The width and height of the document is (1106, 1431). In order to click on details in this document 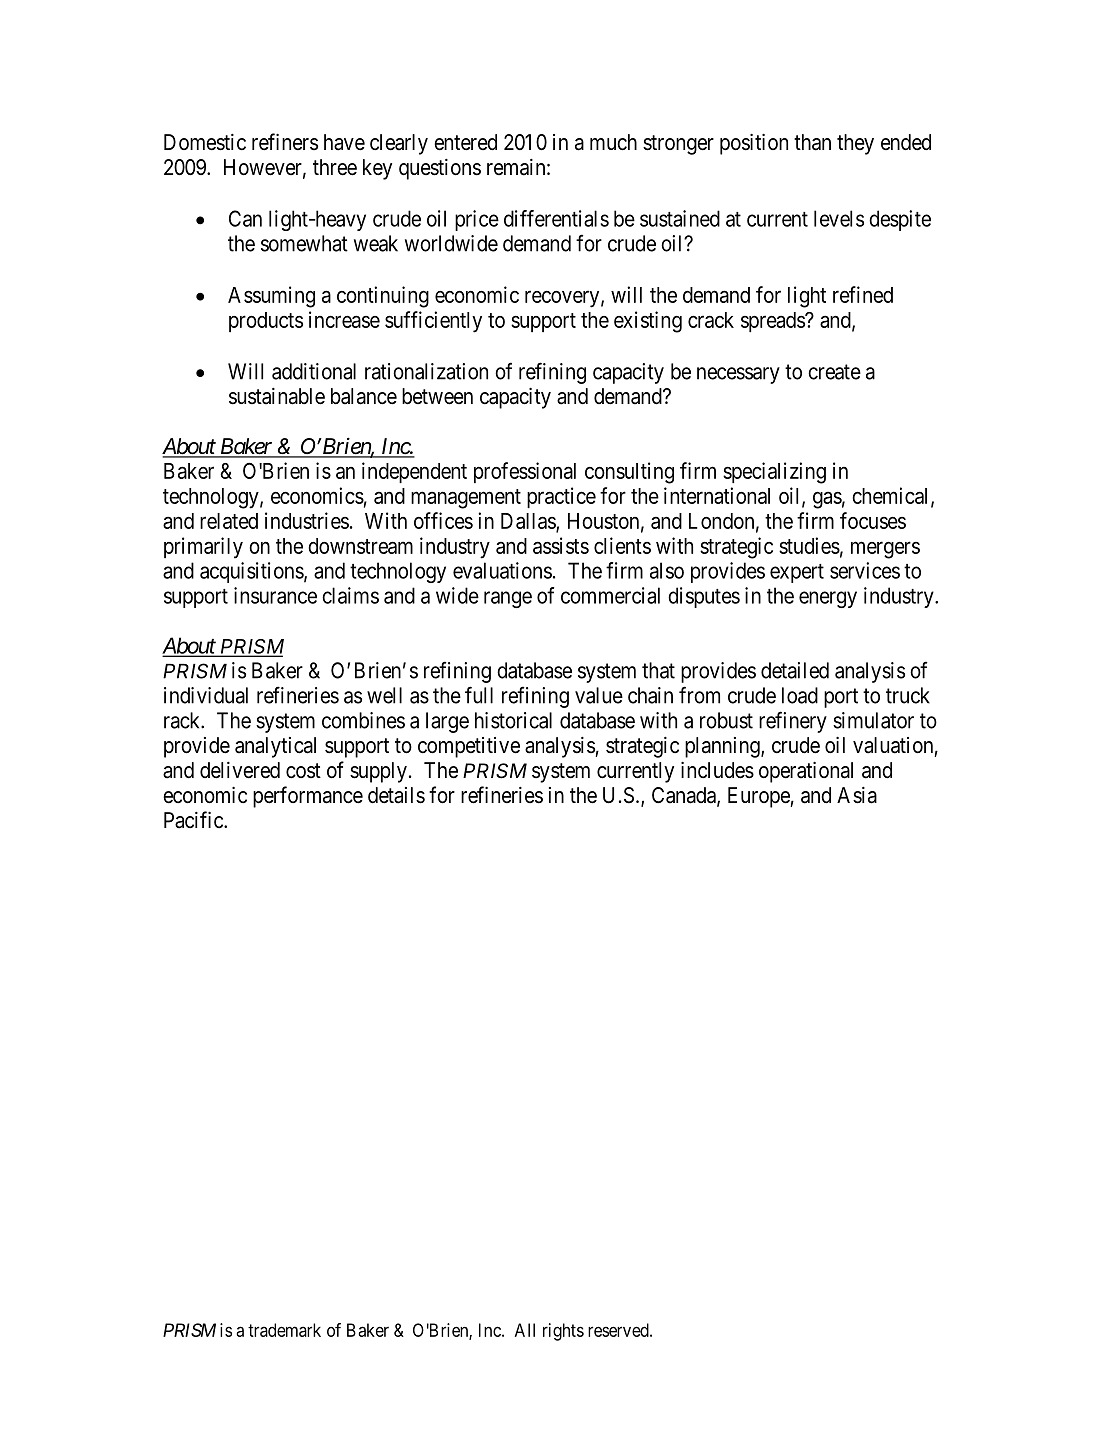, I will do `click(396, 795)`.
